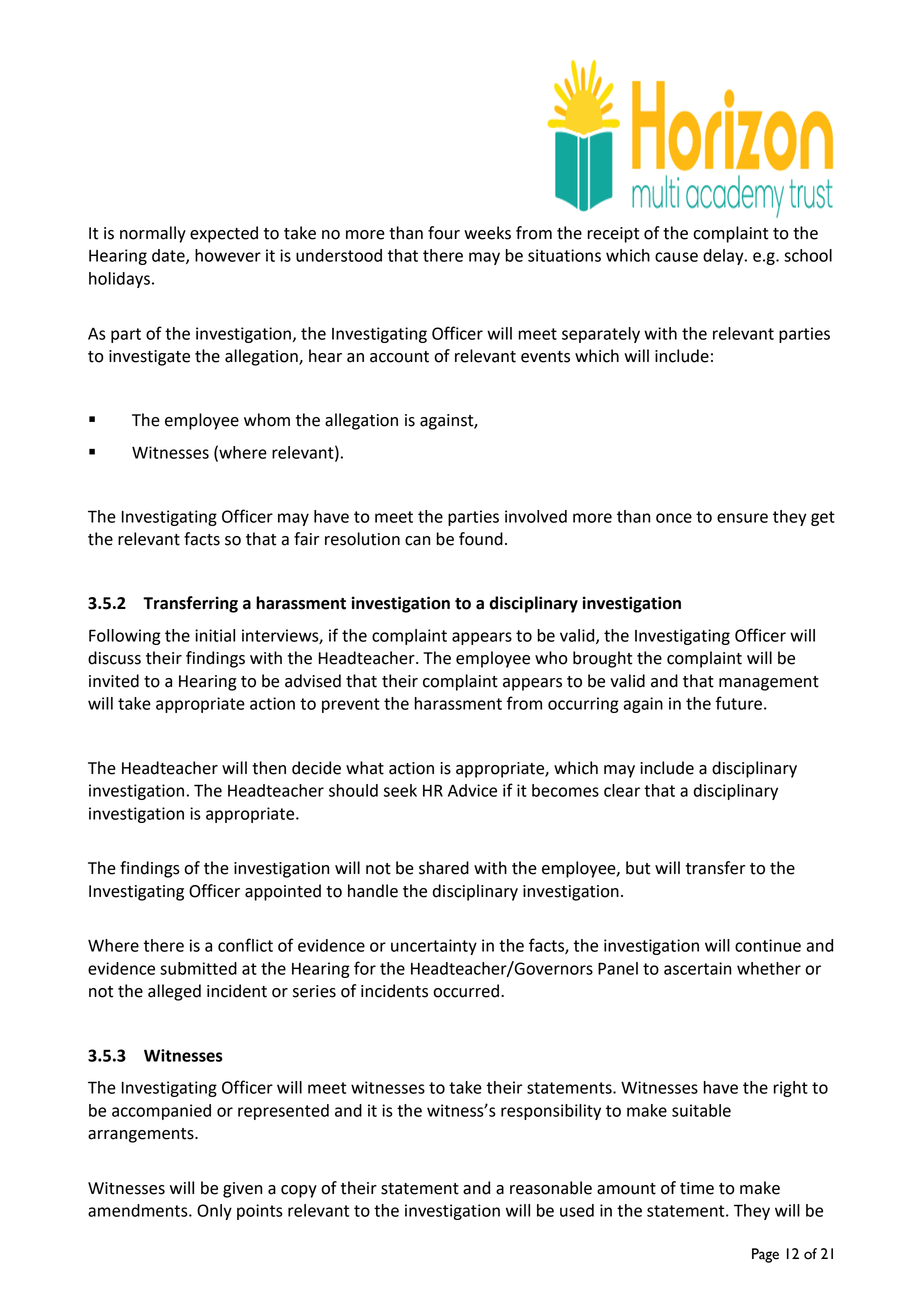 The image size is (924, 1308). Describe the element at coordinates (487, 233) in the screenshot. I see `weeks` at that location.
